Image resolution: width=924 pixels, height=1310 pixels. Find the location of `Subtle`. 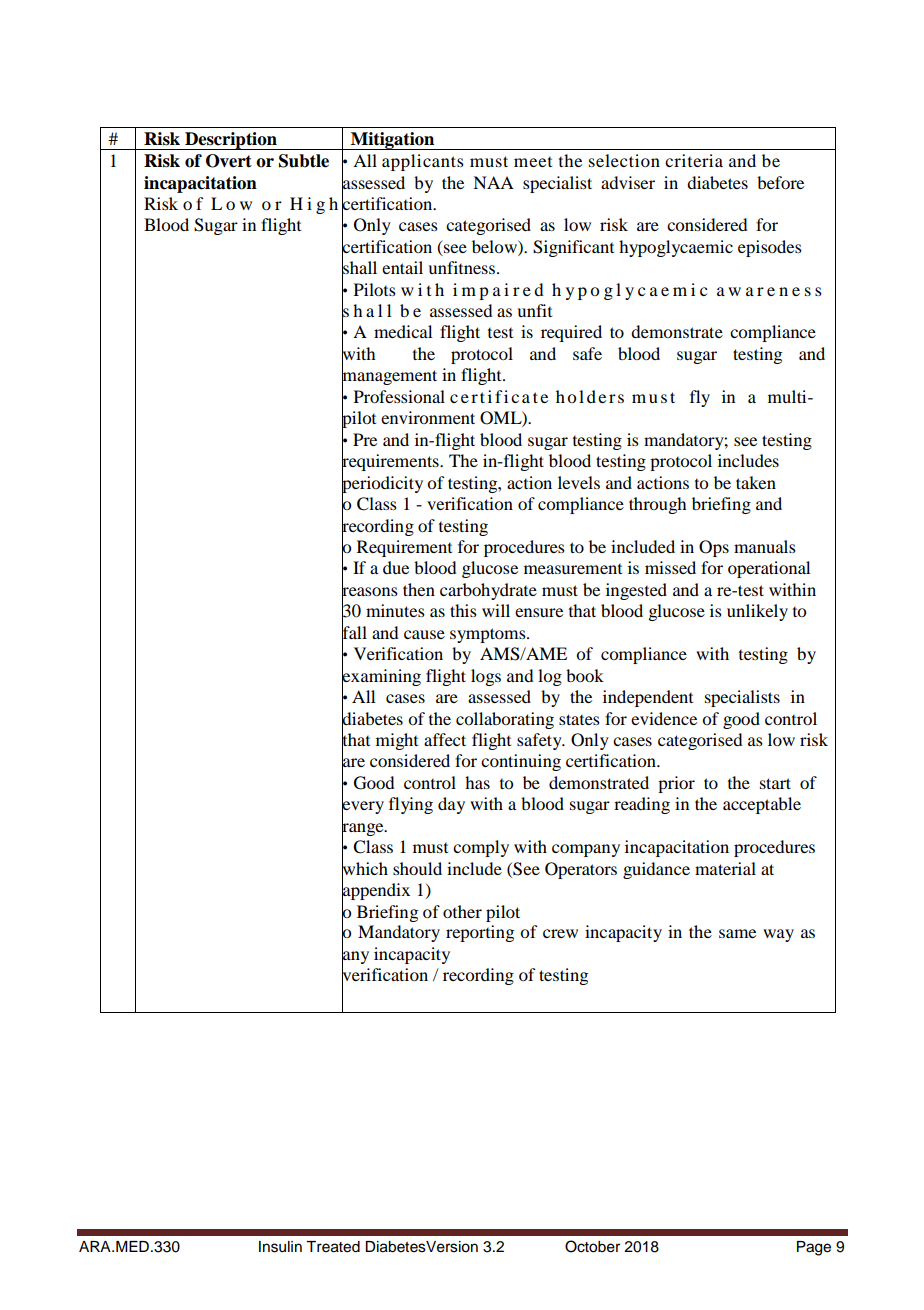

Subtle is located at coordinates (304, 161).
